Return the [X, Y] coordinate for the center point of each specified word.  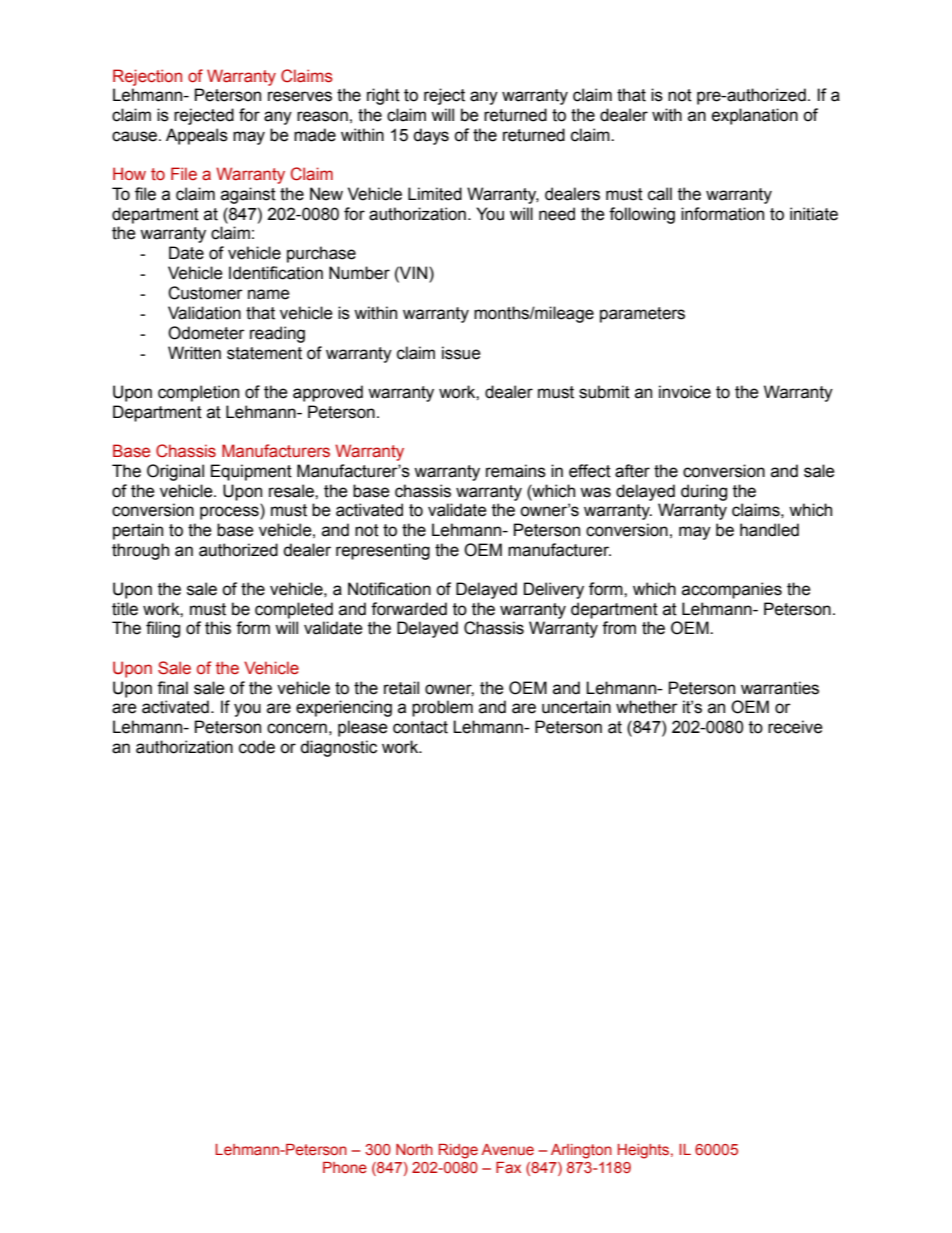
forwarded [409, 609]
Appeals [197, 136]
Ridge [458, 1151]
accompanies [732, 590]
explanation [755, 116]
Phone [345, 1167]
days [431, 136]
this [218, 628]
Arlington [581, 1151]
